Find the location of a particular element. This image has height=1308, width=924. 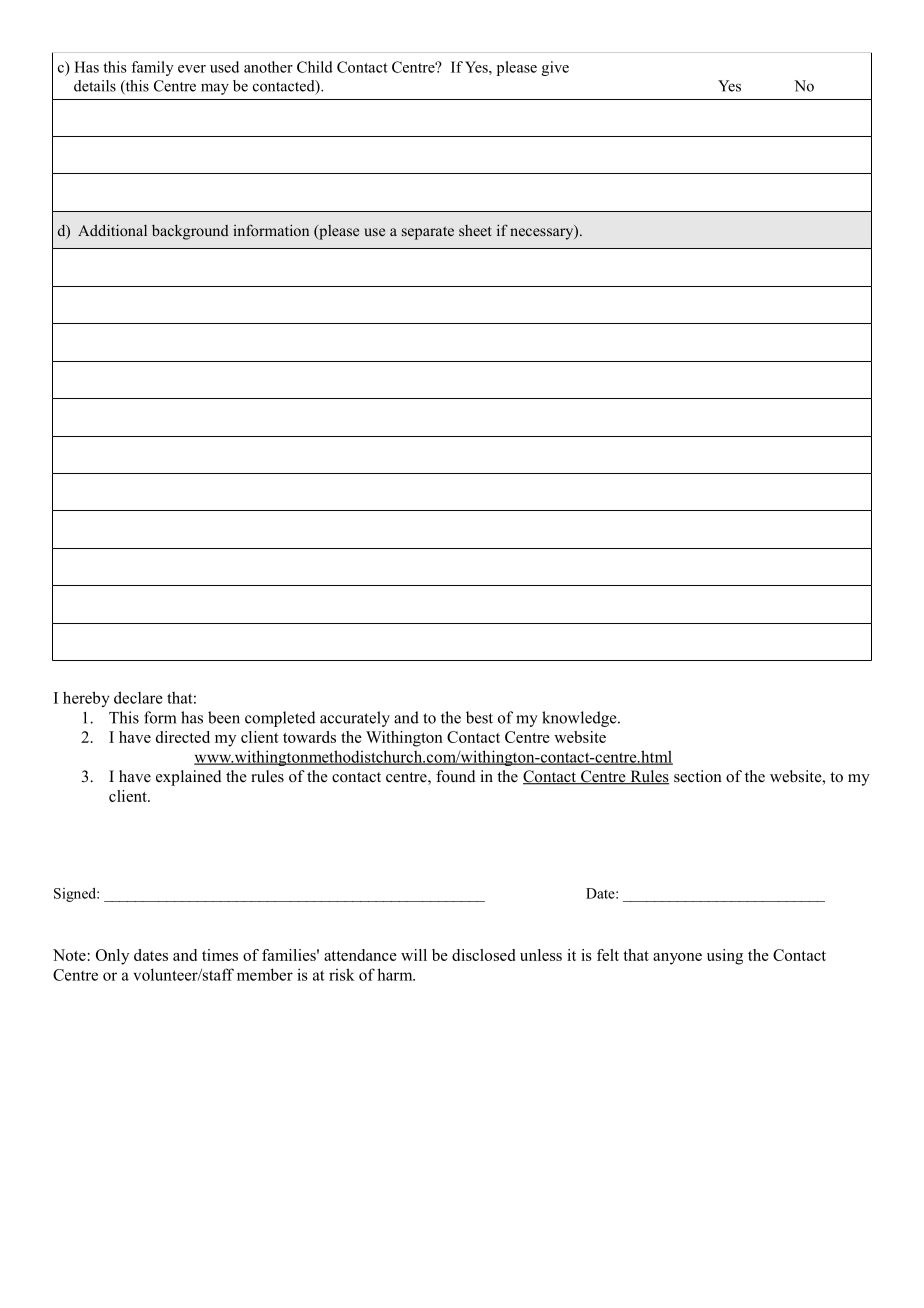

anyone is located at coordinates (677, 959).
